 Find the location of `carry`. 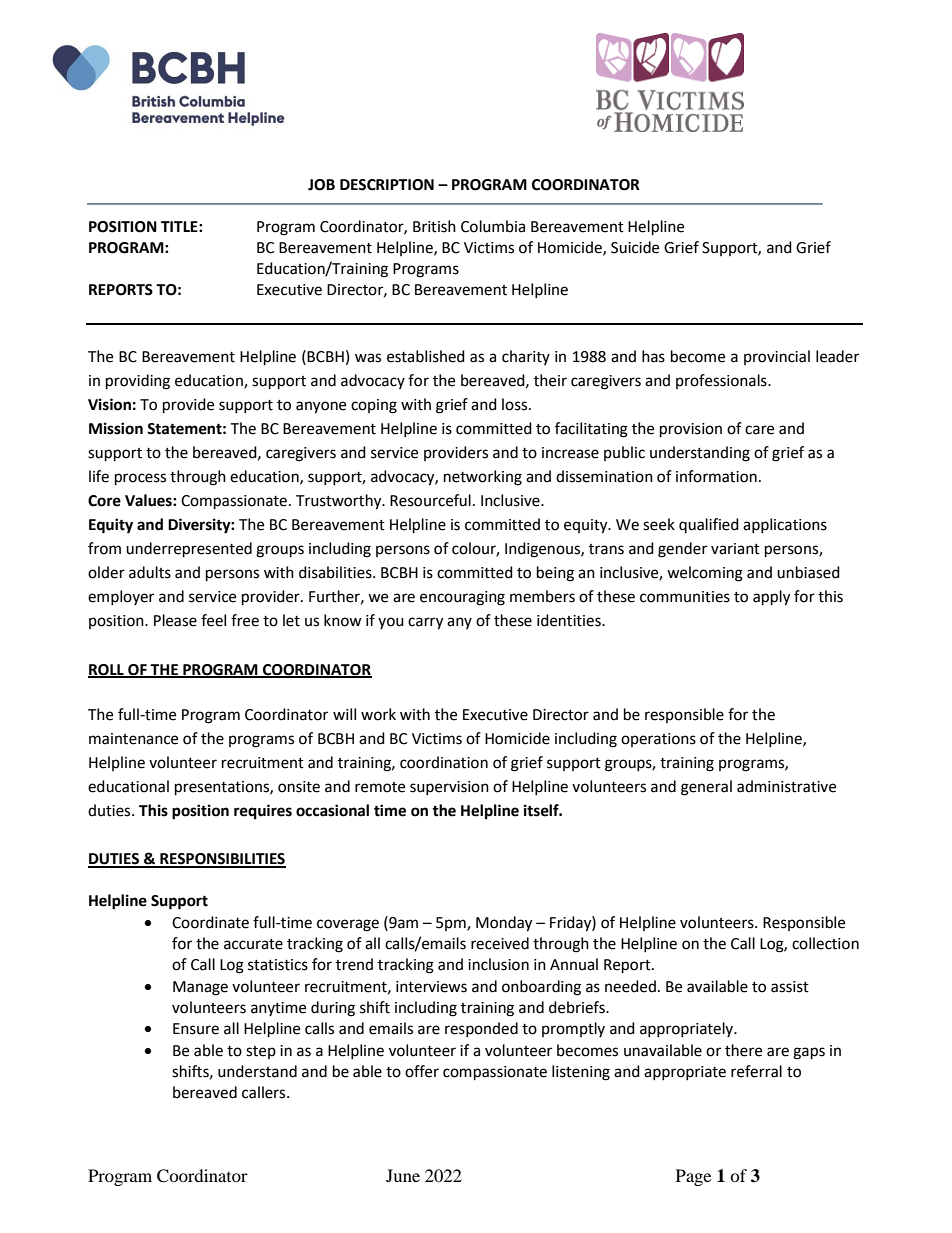

carry is located at coordinates (425, 623).
